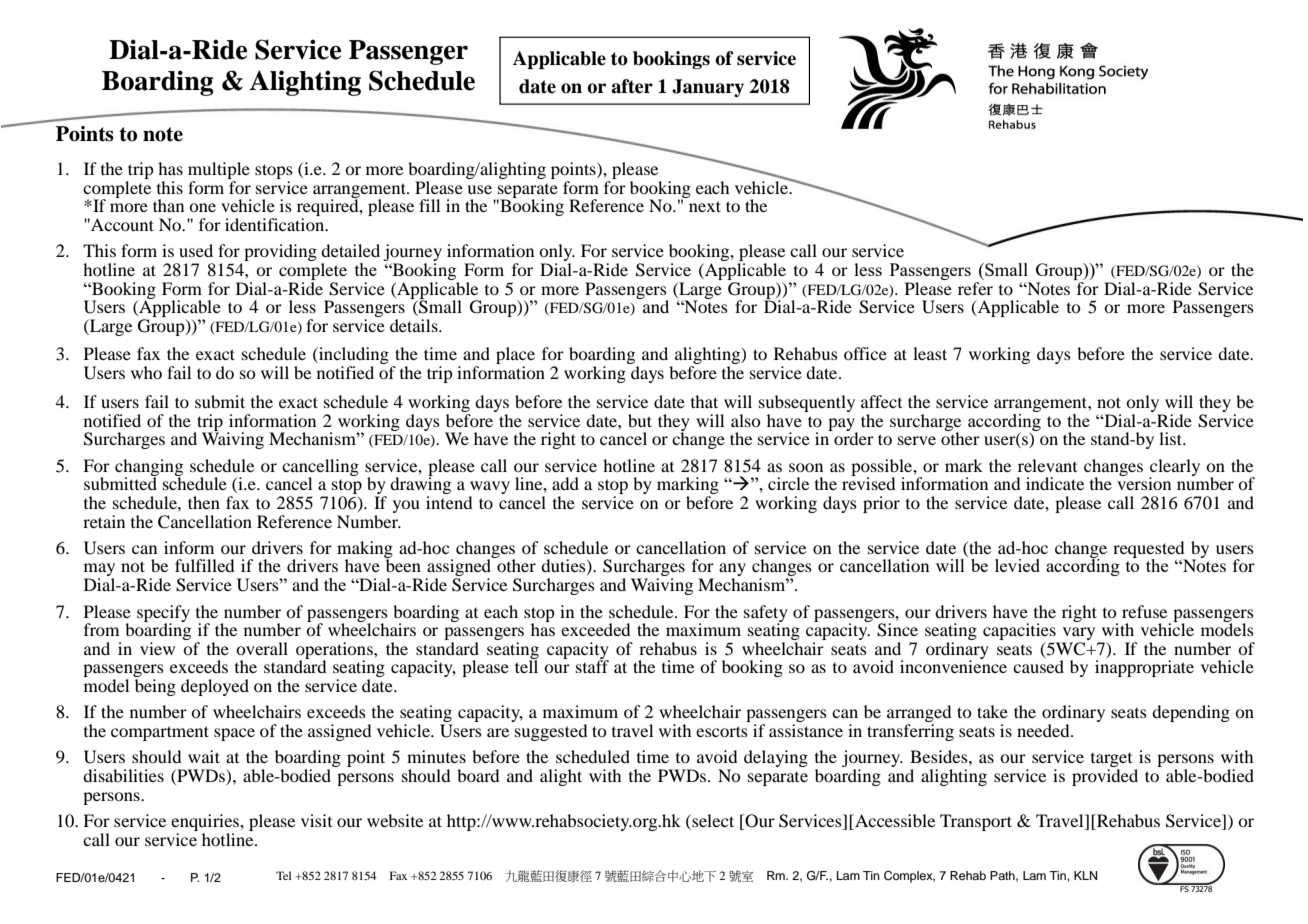  Describe the element at coordinates (1047, 465) in the page. I see `relevant` at that location.
